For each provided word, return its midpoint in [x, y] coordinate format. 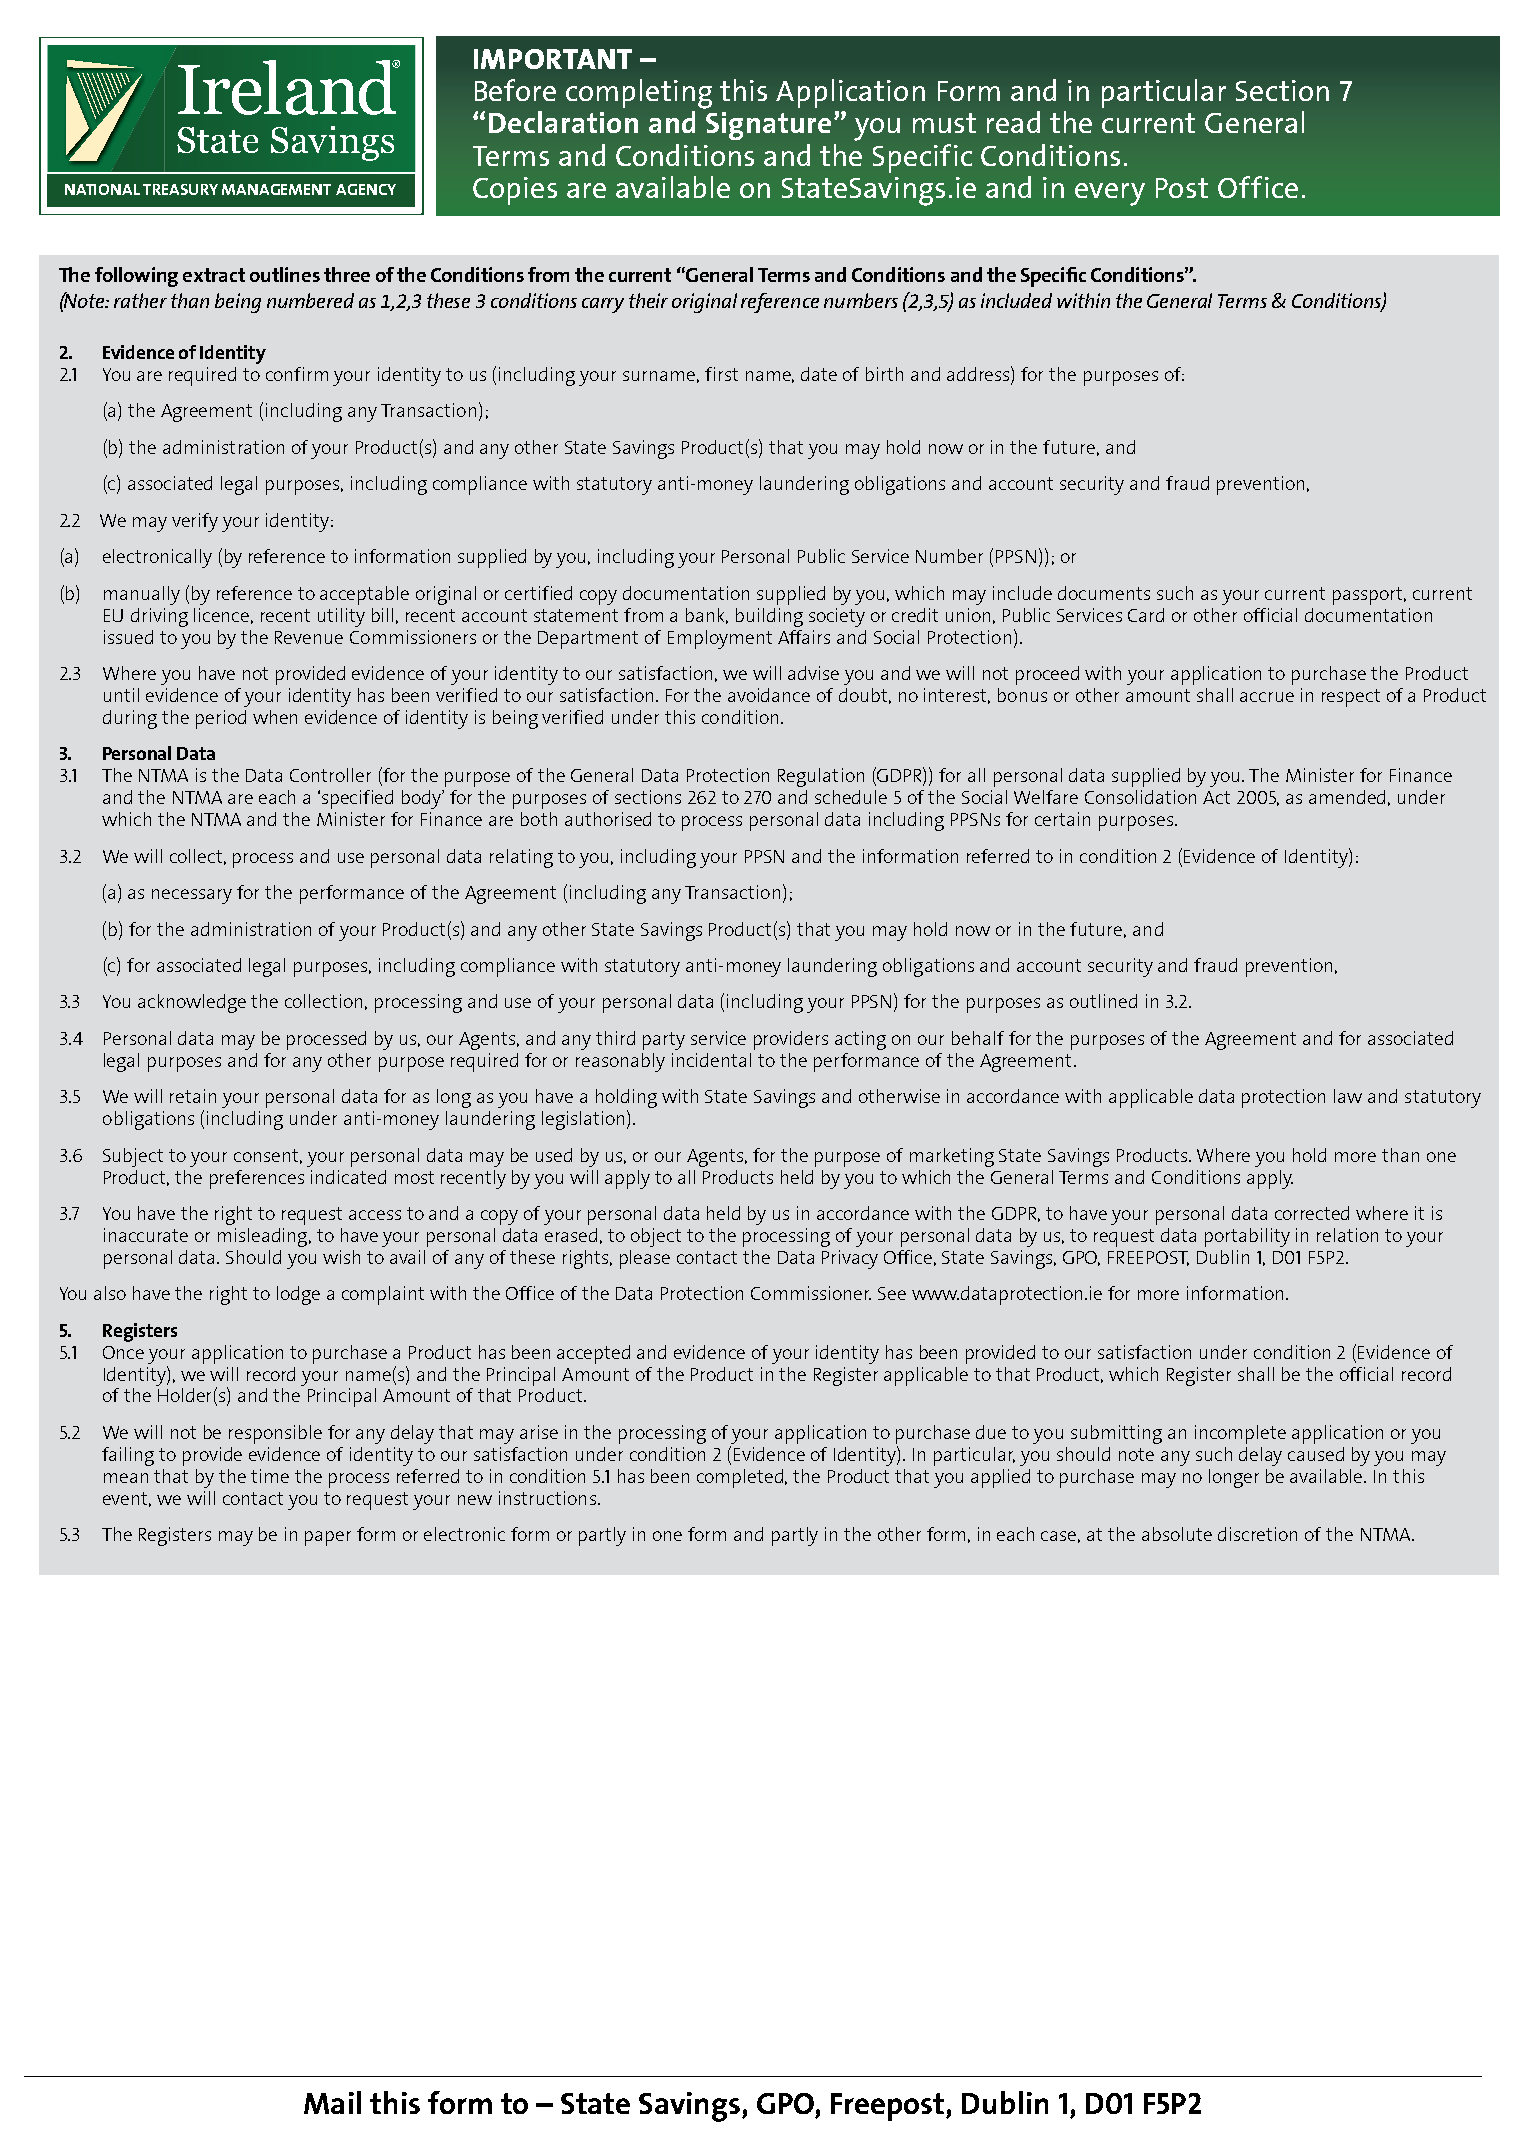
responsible [275, 1434]
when [275, 717]
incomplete [1240, 1434]
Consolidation [1140, 797]
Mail [332, 2102]
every [1110, 194]
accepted [593, 1354]
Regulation [821, 777]
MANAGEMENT [276, 189]
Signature [768, 126]
